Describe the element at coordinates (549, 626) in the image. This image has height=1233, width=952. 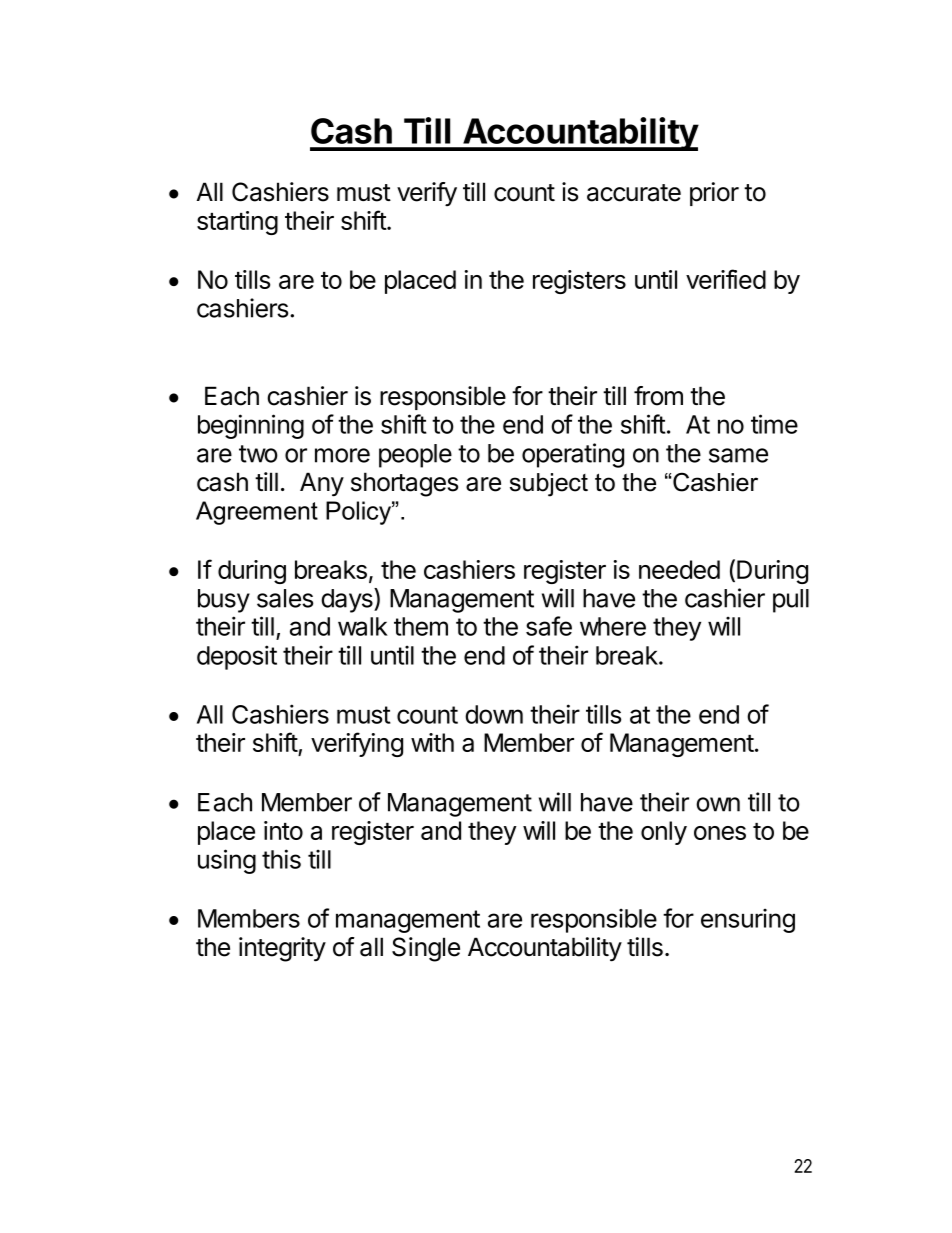
I see `safe` at that location.
